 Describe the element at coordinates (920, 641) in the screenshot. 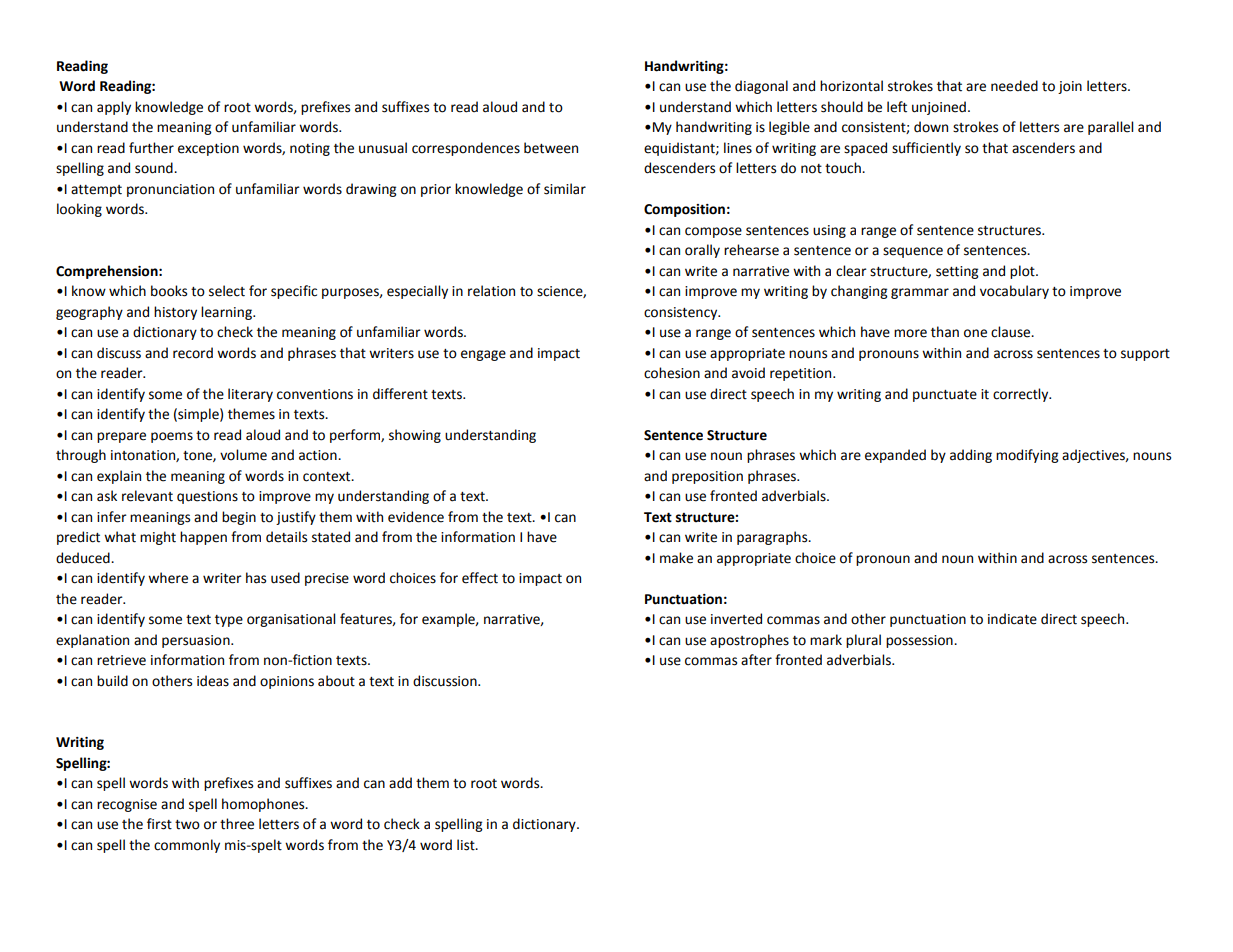

I see `possession` at that location.
